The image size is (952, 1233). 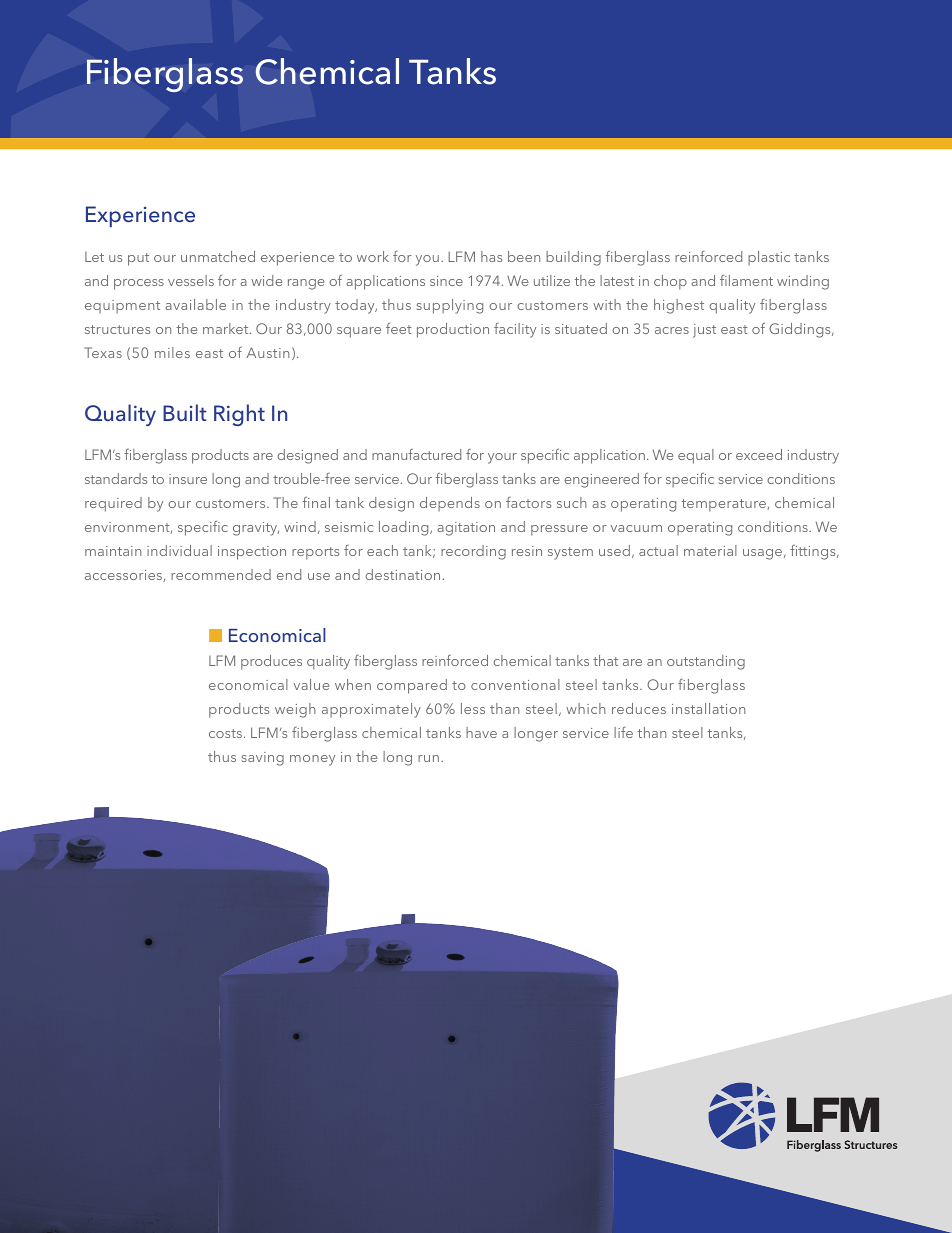 What do you see at coordinates (724, 505) in the document?
I see `temperature` at bounding box center [724, 505].
